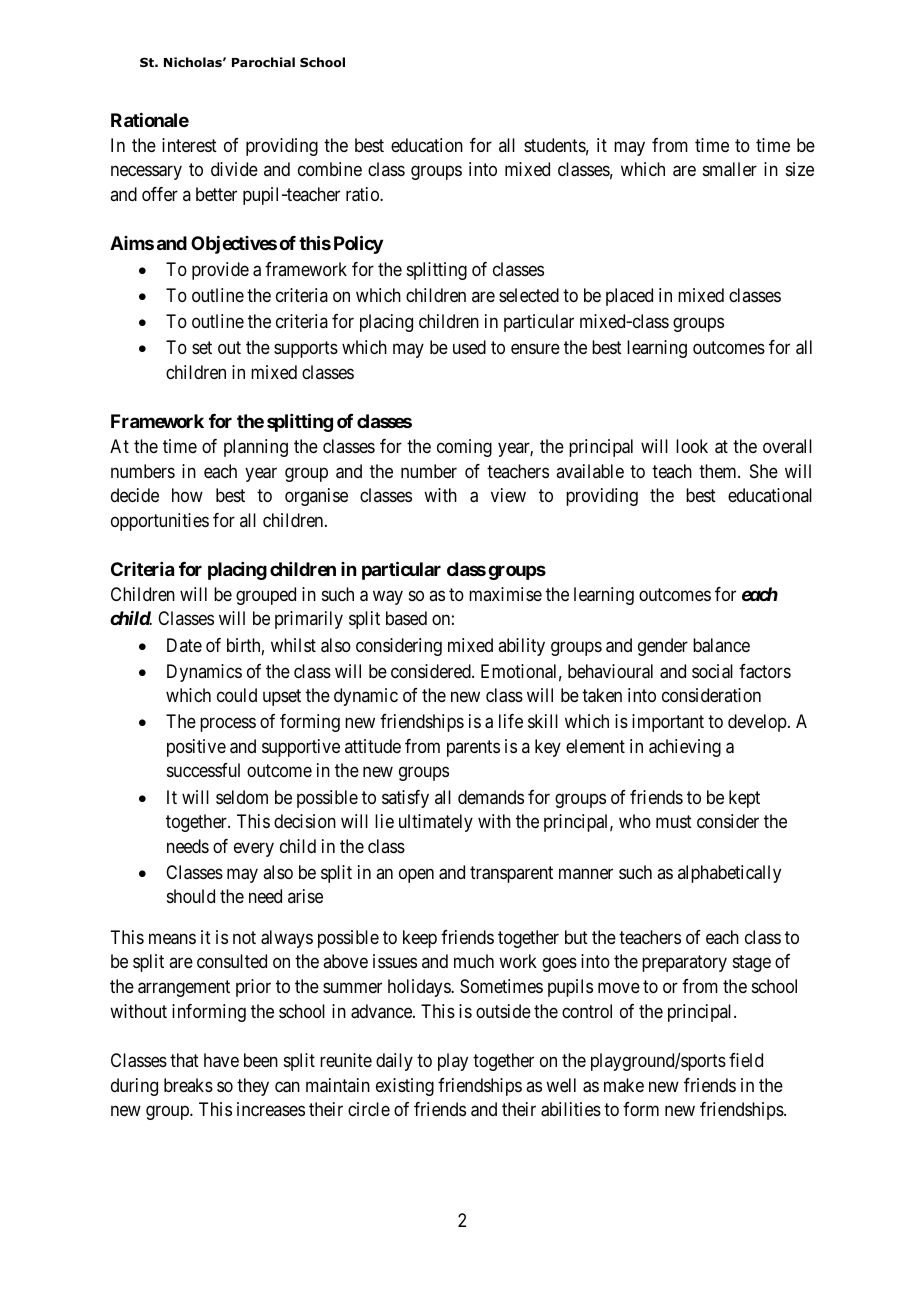  I want to click on combine, so click(330, 169).
